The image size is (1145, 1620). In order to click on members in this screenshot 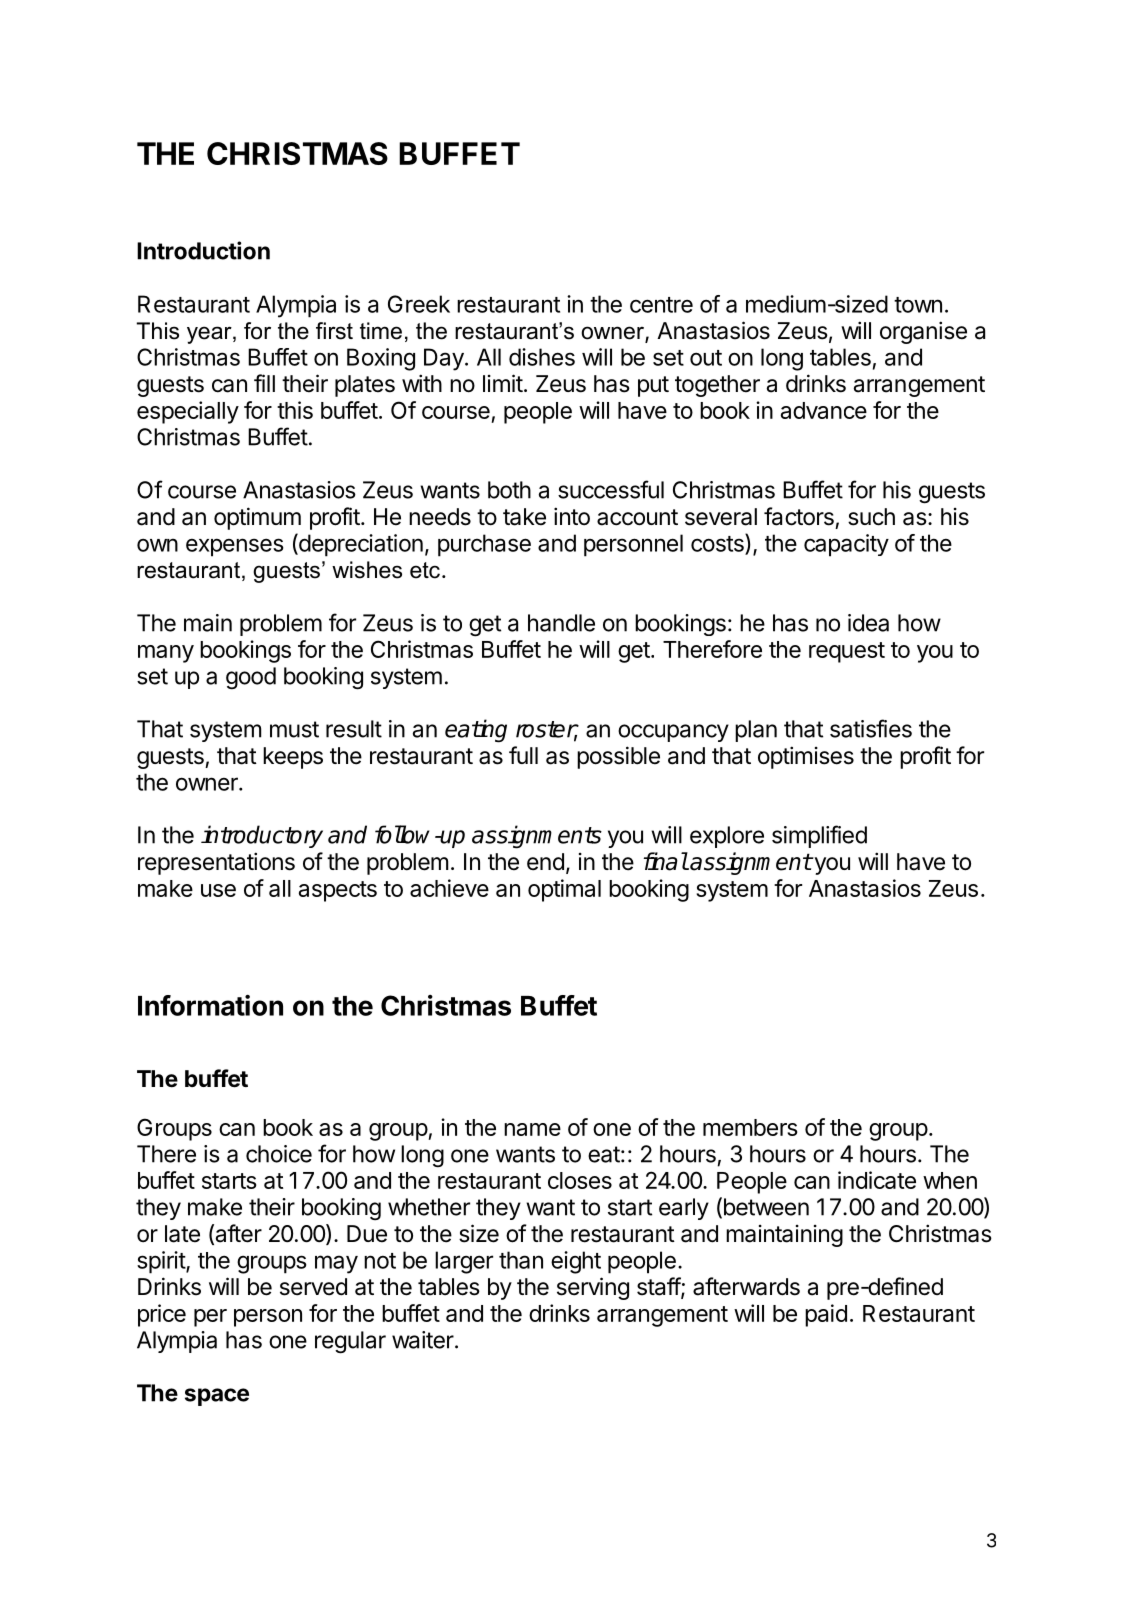, I will do `click(750, 1127)`.
